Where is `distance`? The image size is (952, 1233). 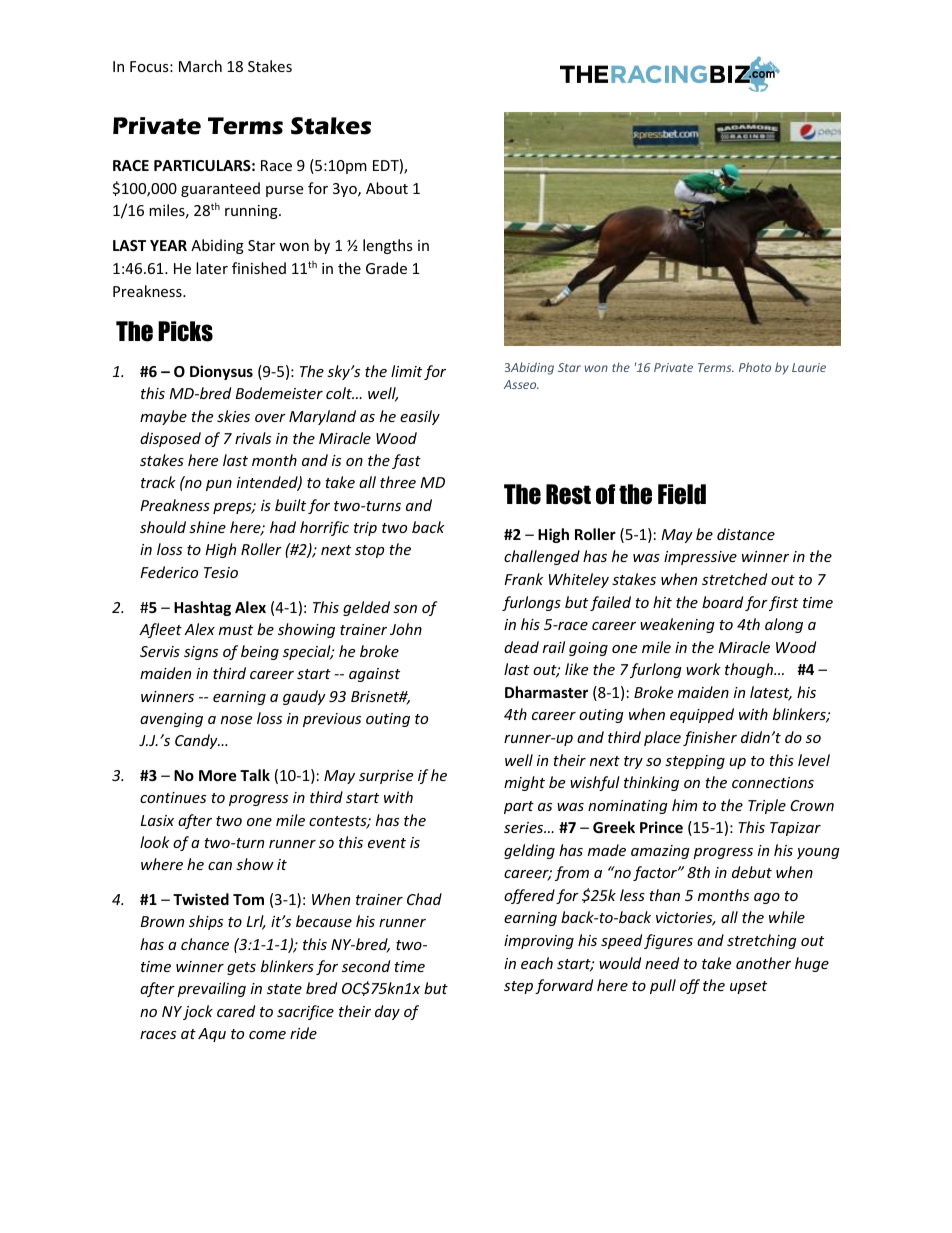 distance is located at coordinates (746, 534).
